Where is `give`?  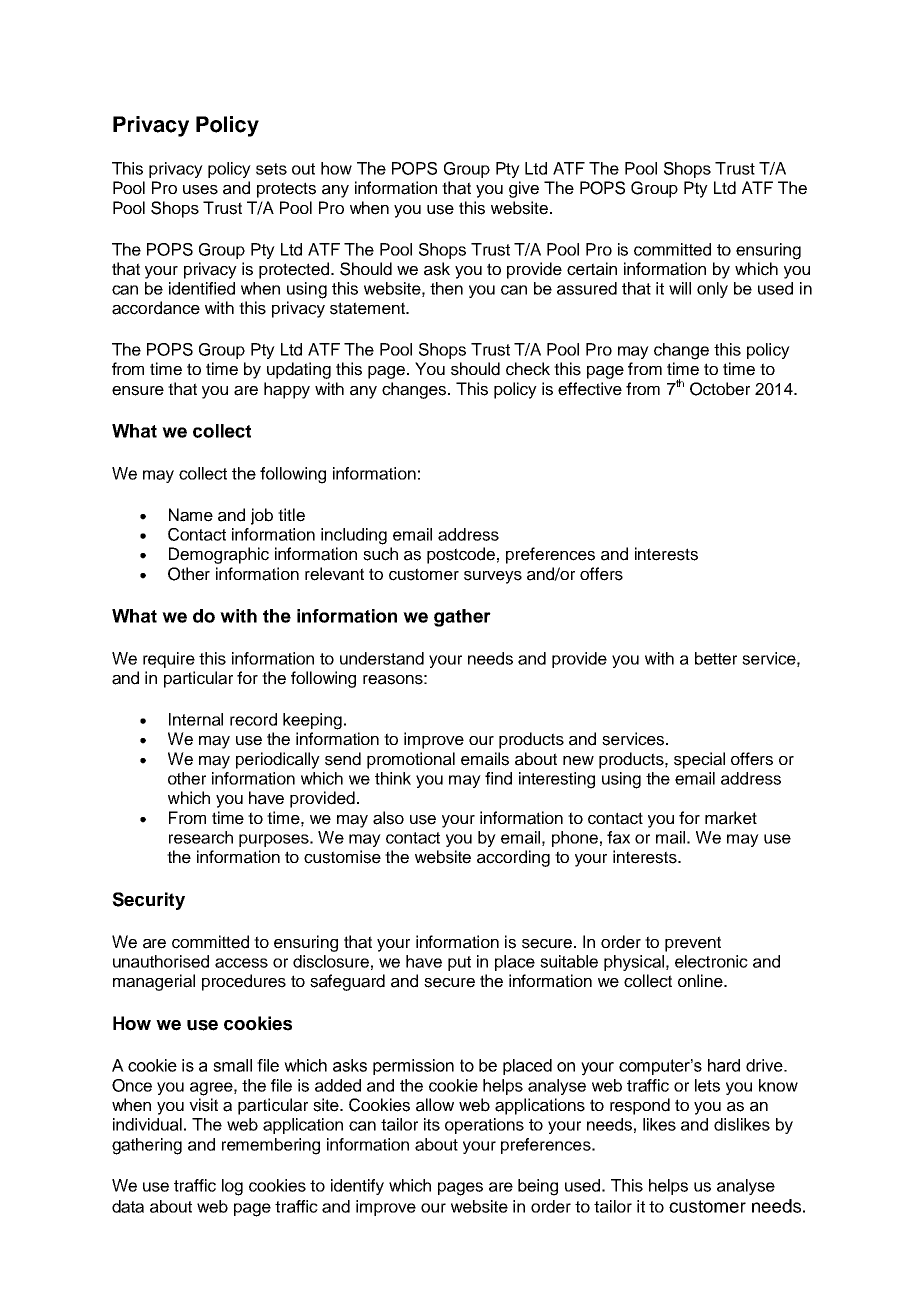
give is located at coordinates (524, 189).
